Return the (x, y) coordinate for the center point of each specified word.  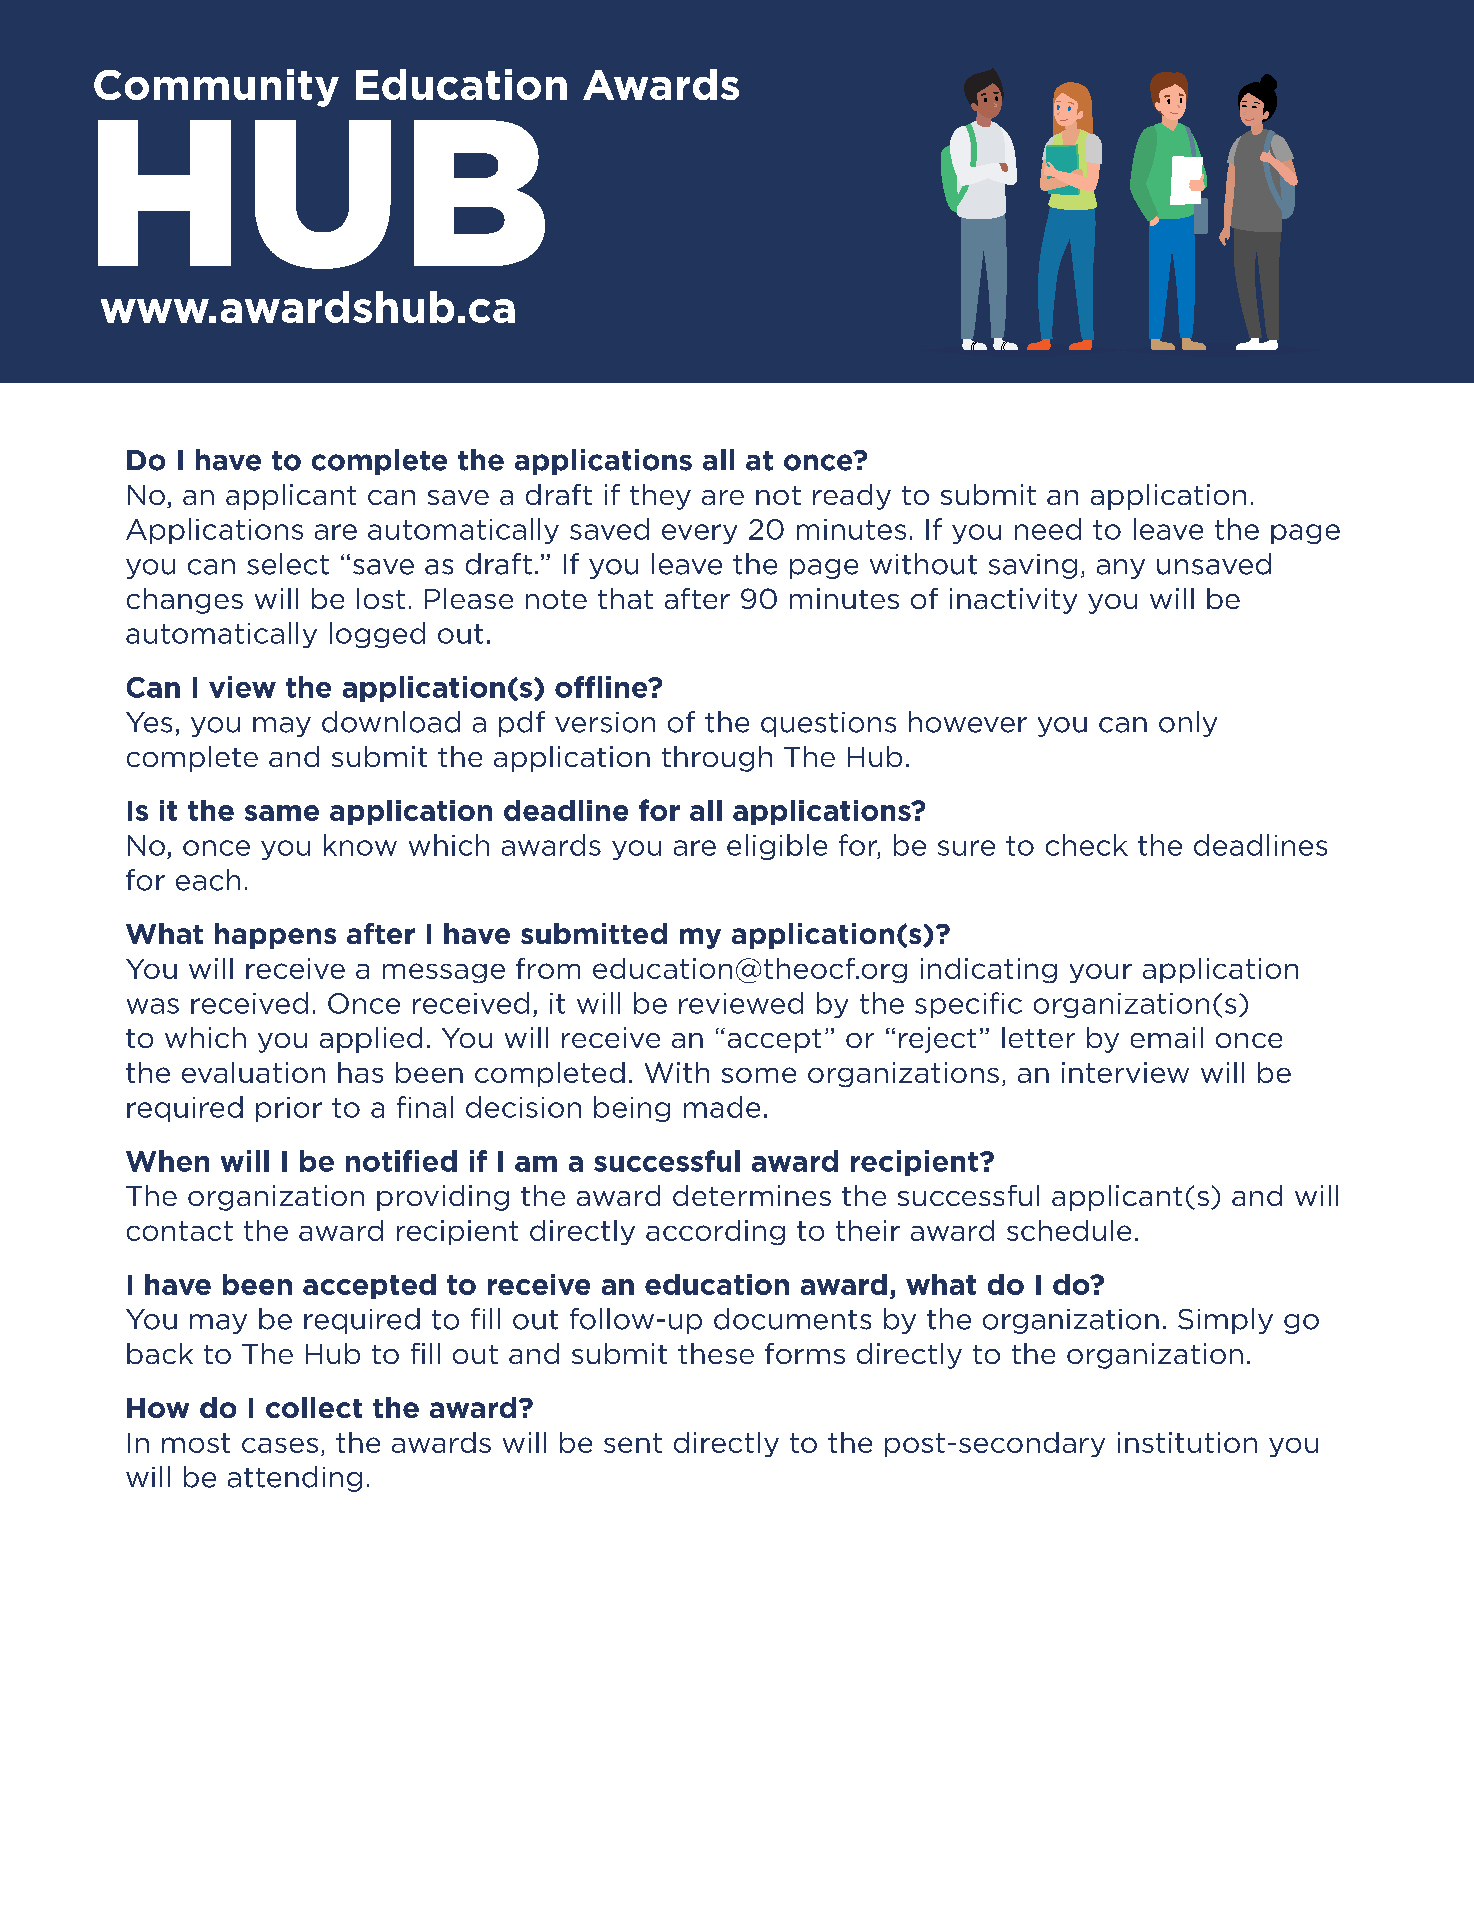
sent (633, 1443)
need (1048, 529)
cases (280, 1445)
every (699, 534)
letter (1038, 1037)
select (288, 564)
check (1087, 845)
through (717, 759)
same (282, 813)
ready (852, 497)
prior (289, 1109)
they (660, 497)
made (722, 1107)
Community (216, 88)
